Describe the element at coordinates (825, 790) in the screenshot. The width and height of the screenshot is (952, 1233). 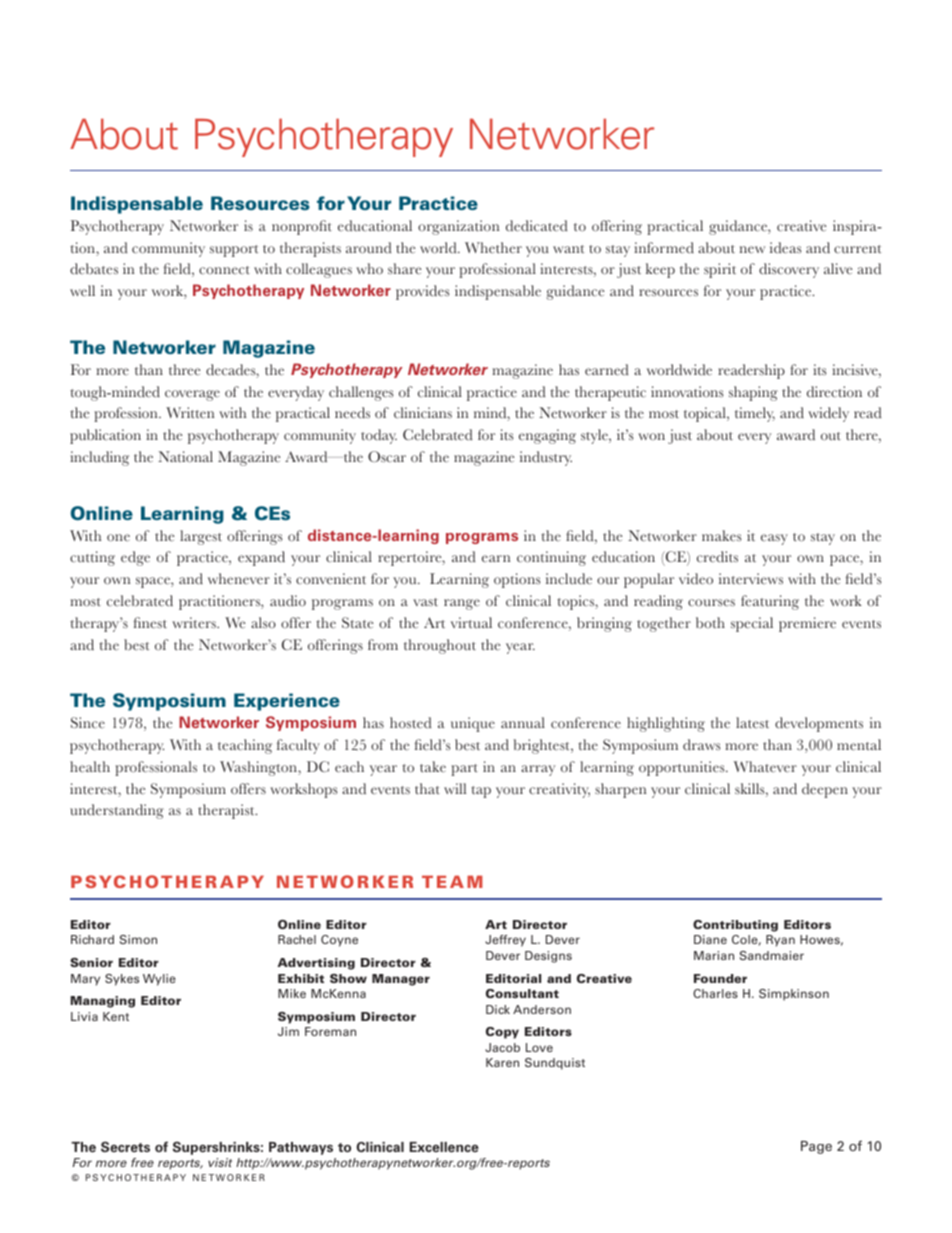
I see `deepen` at that location.
